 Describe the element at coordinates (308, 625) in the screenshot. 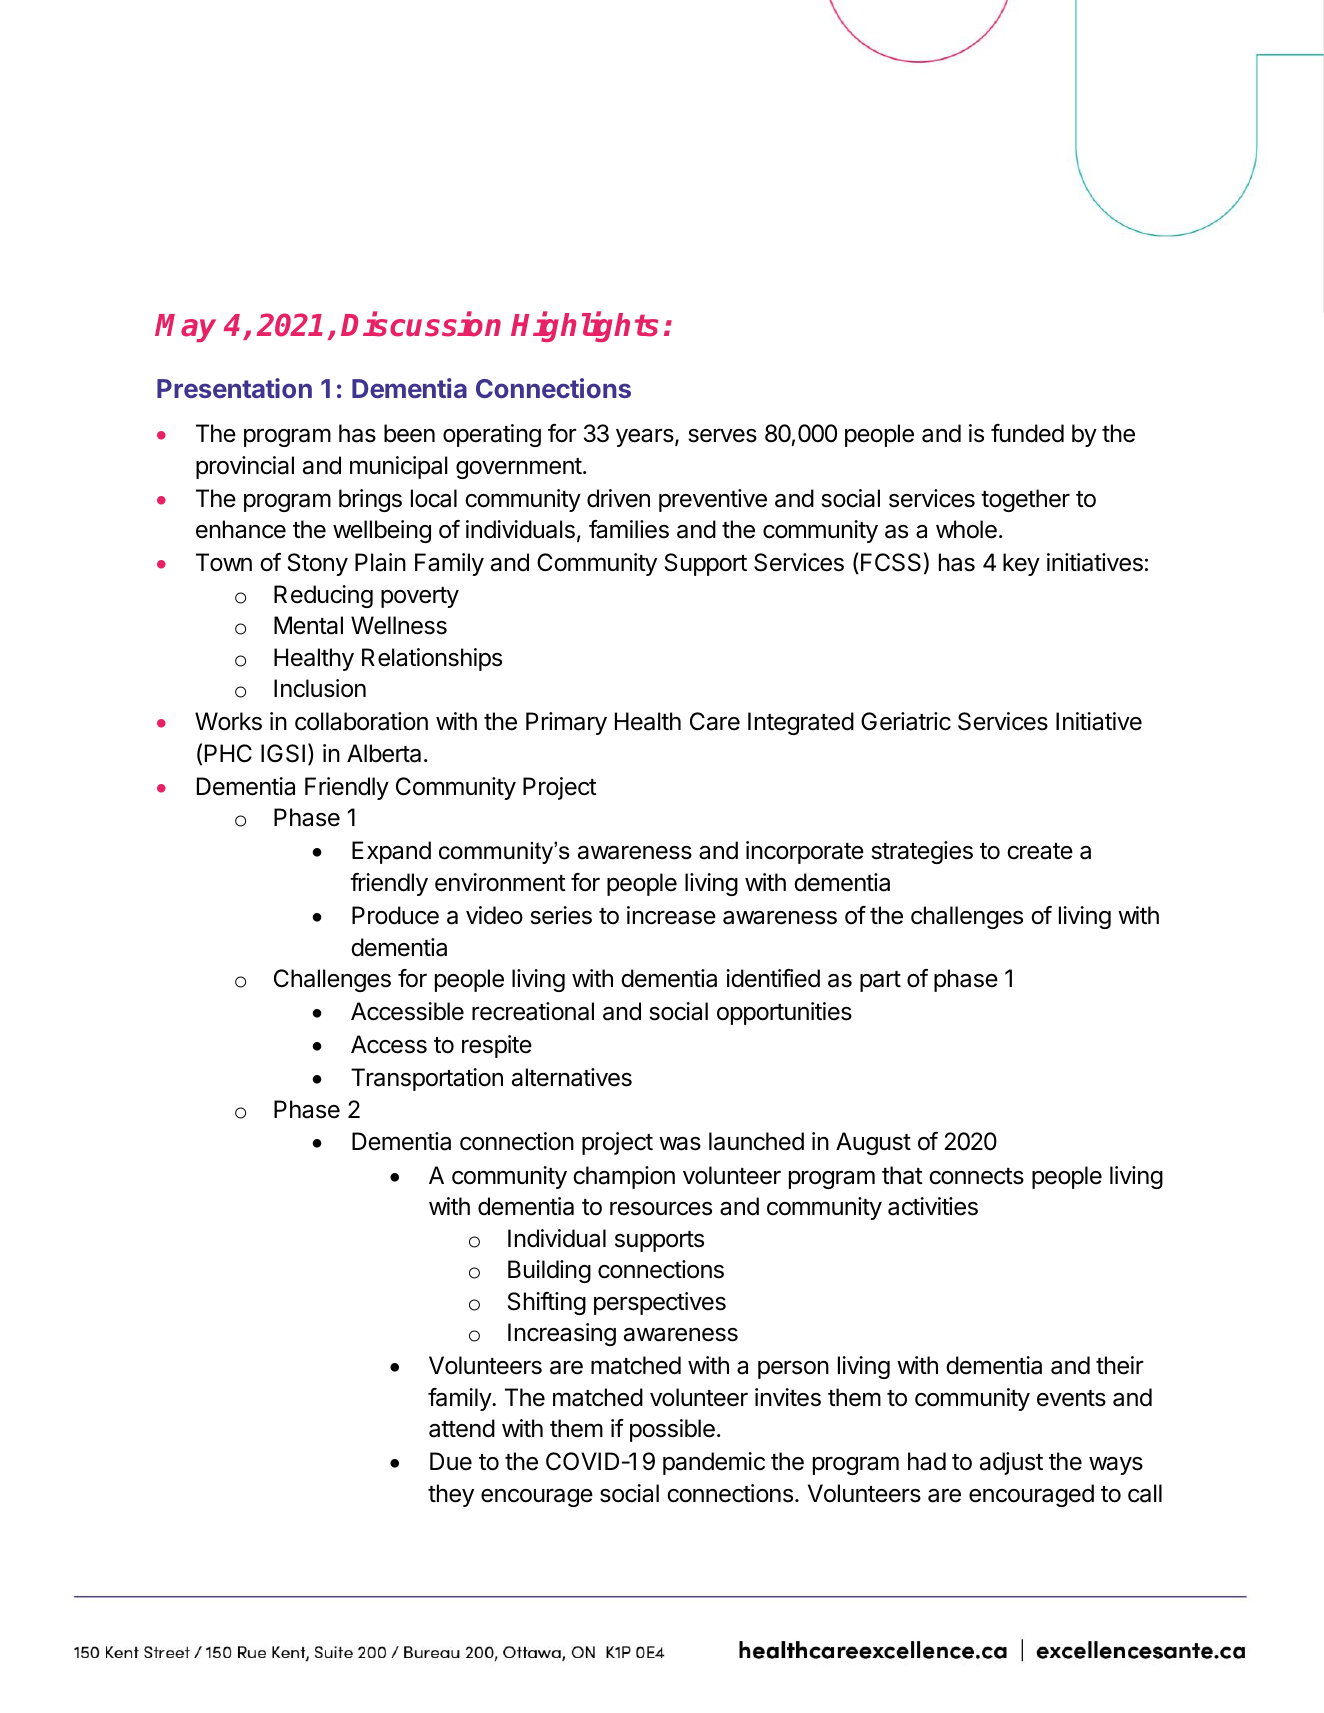

I see `Mental` at that location.
